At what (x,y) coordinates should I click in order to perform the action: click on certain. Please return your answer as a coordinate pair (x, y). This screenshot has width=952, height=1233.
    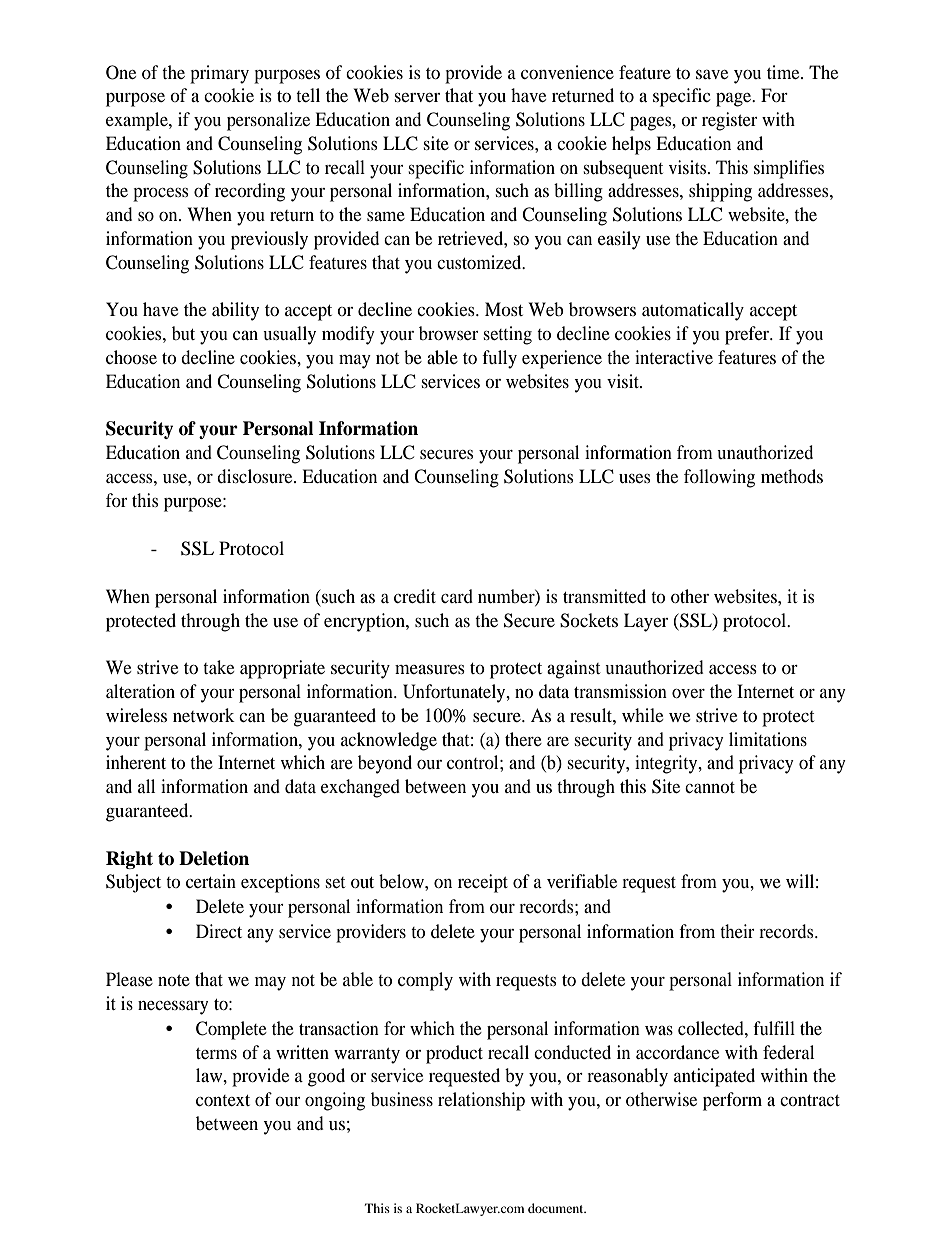
    Looking at the image, I should click on (211, 881).
